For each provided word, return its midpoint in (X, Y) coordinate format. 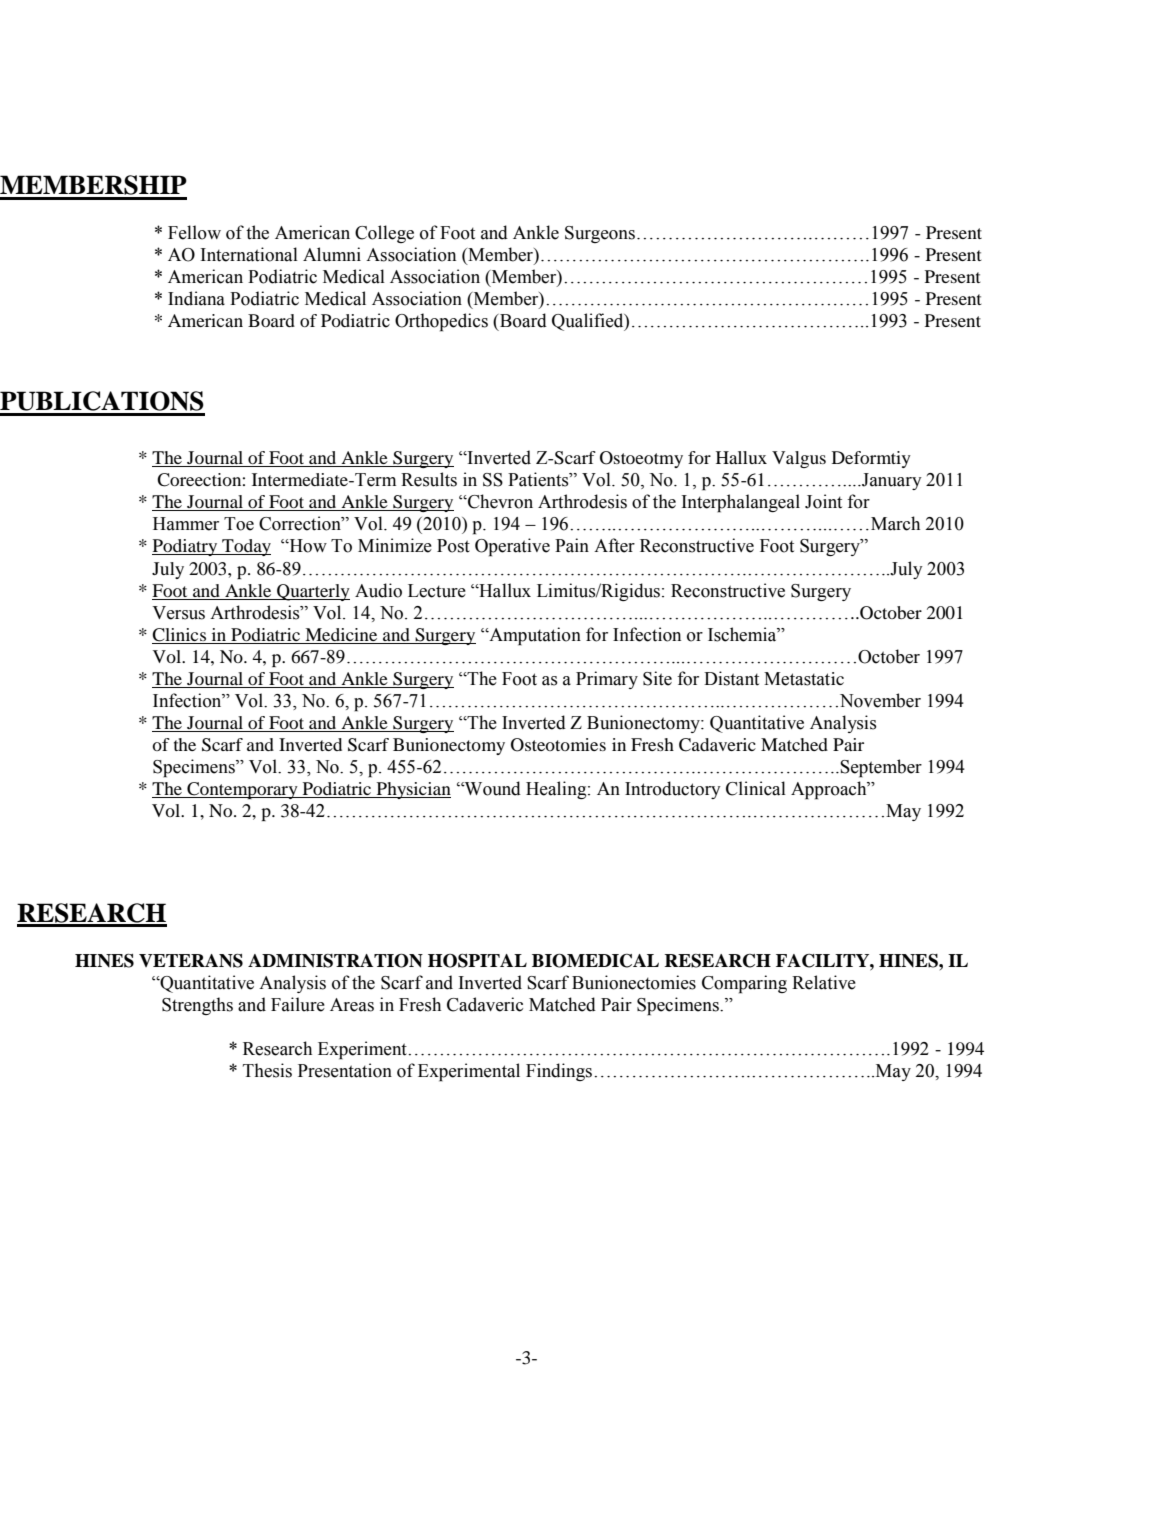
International (249, 254)
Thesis (267, 1070)
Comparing (744, 984)
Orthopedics (441, 322)
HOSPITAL (477, 961)
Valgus (799, 459)
